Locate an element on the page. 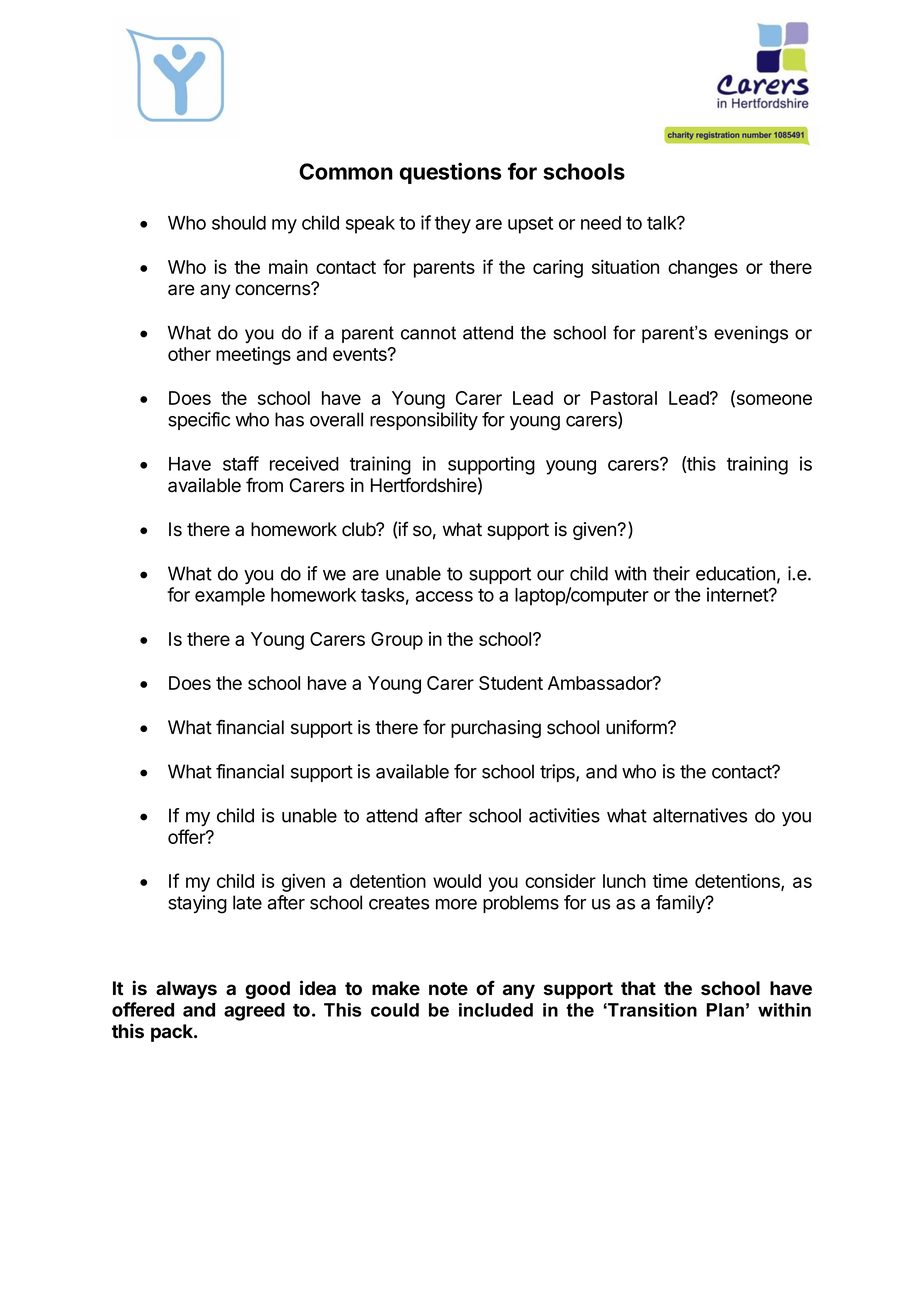  questions is located at coordinates (450, 173).
